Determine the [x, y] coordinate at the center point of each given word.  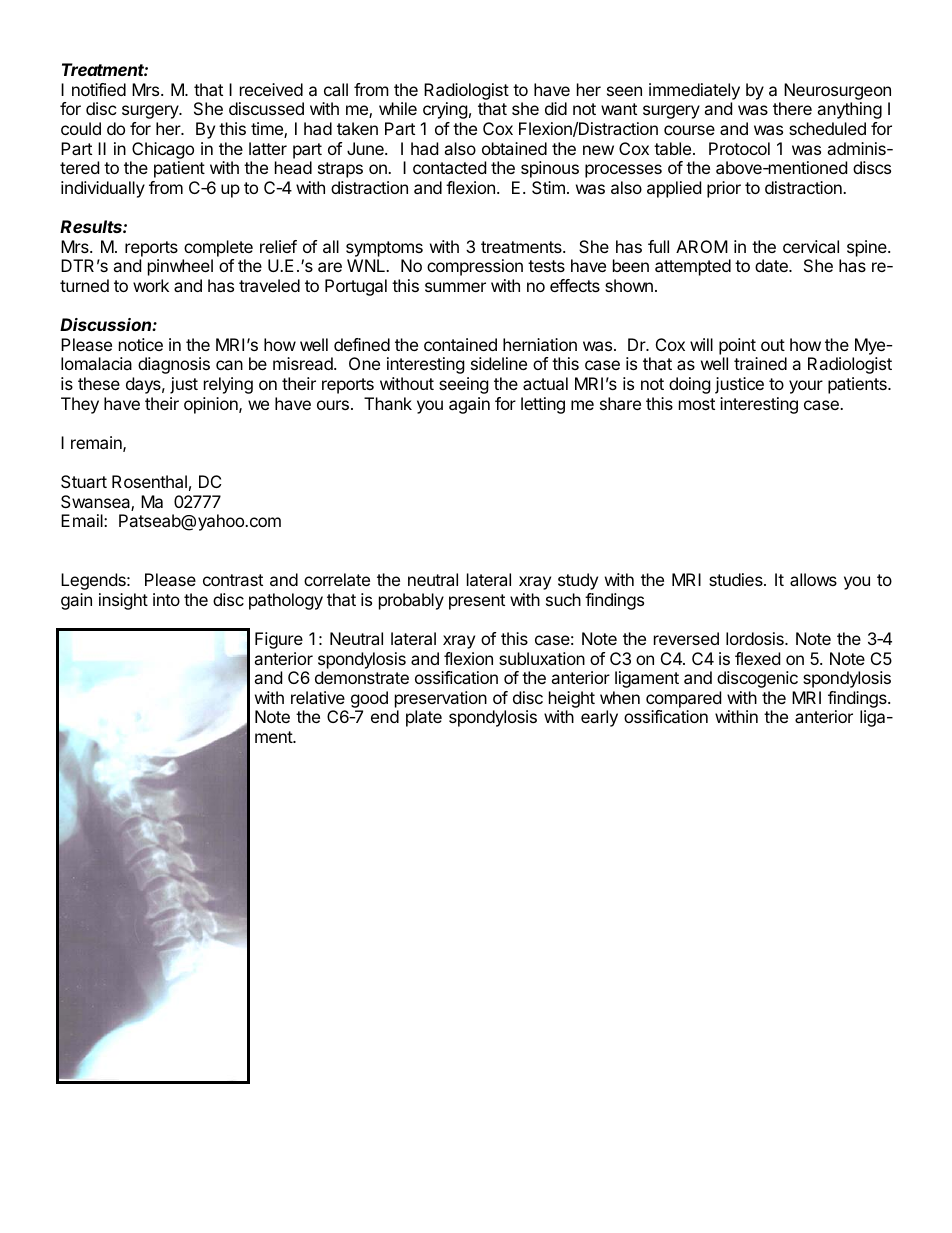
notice [141, 344]
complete [218, 248]
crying [445, 110]
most [697, 404]
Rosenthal [149, 481]
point [737, 346]
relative [318, 697]
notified [99, 89]
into [166, 599]
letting [543, 405]
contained [460, 344]
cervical [811, 246]
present [477, 602]
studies [737, 579]
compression [475, 267]
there [792, 108]
